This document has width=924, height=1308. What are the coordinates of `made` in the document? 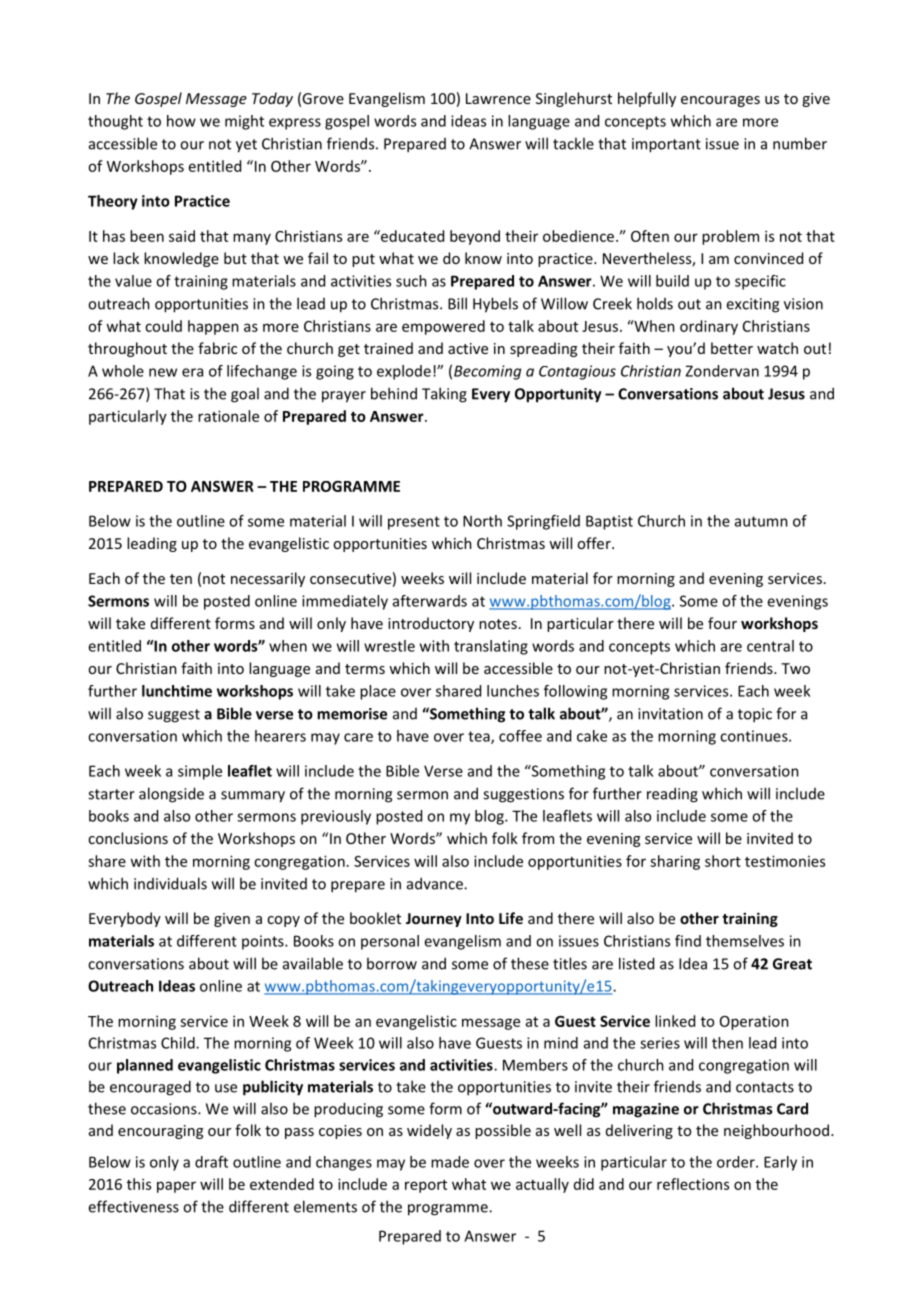 It's located at (450, 1162).
